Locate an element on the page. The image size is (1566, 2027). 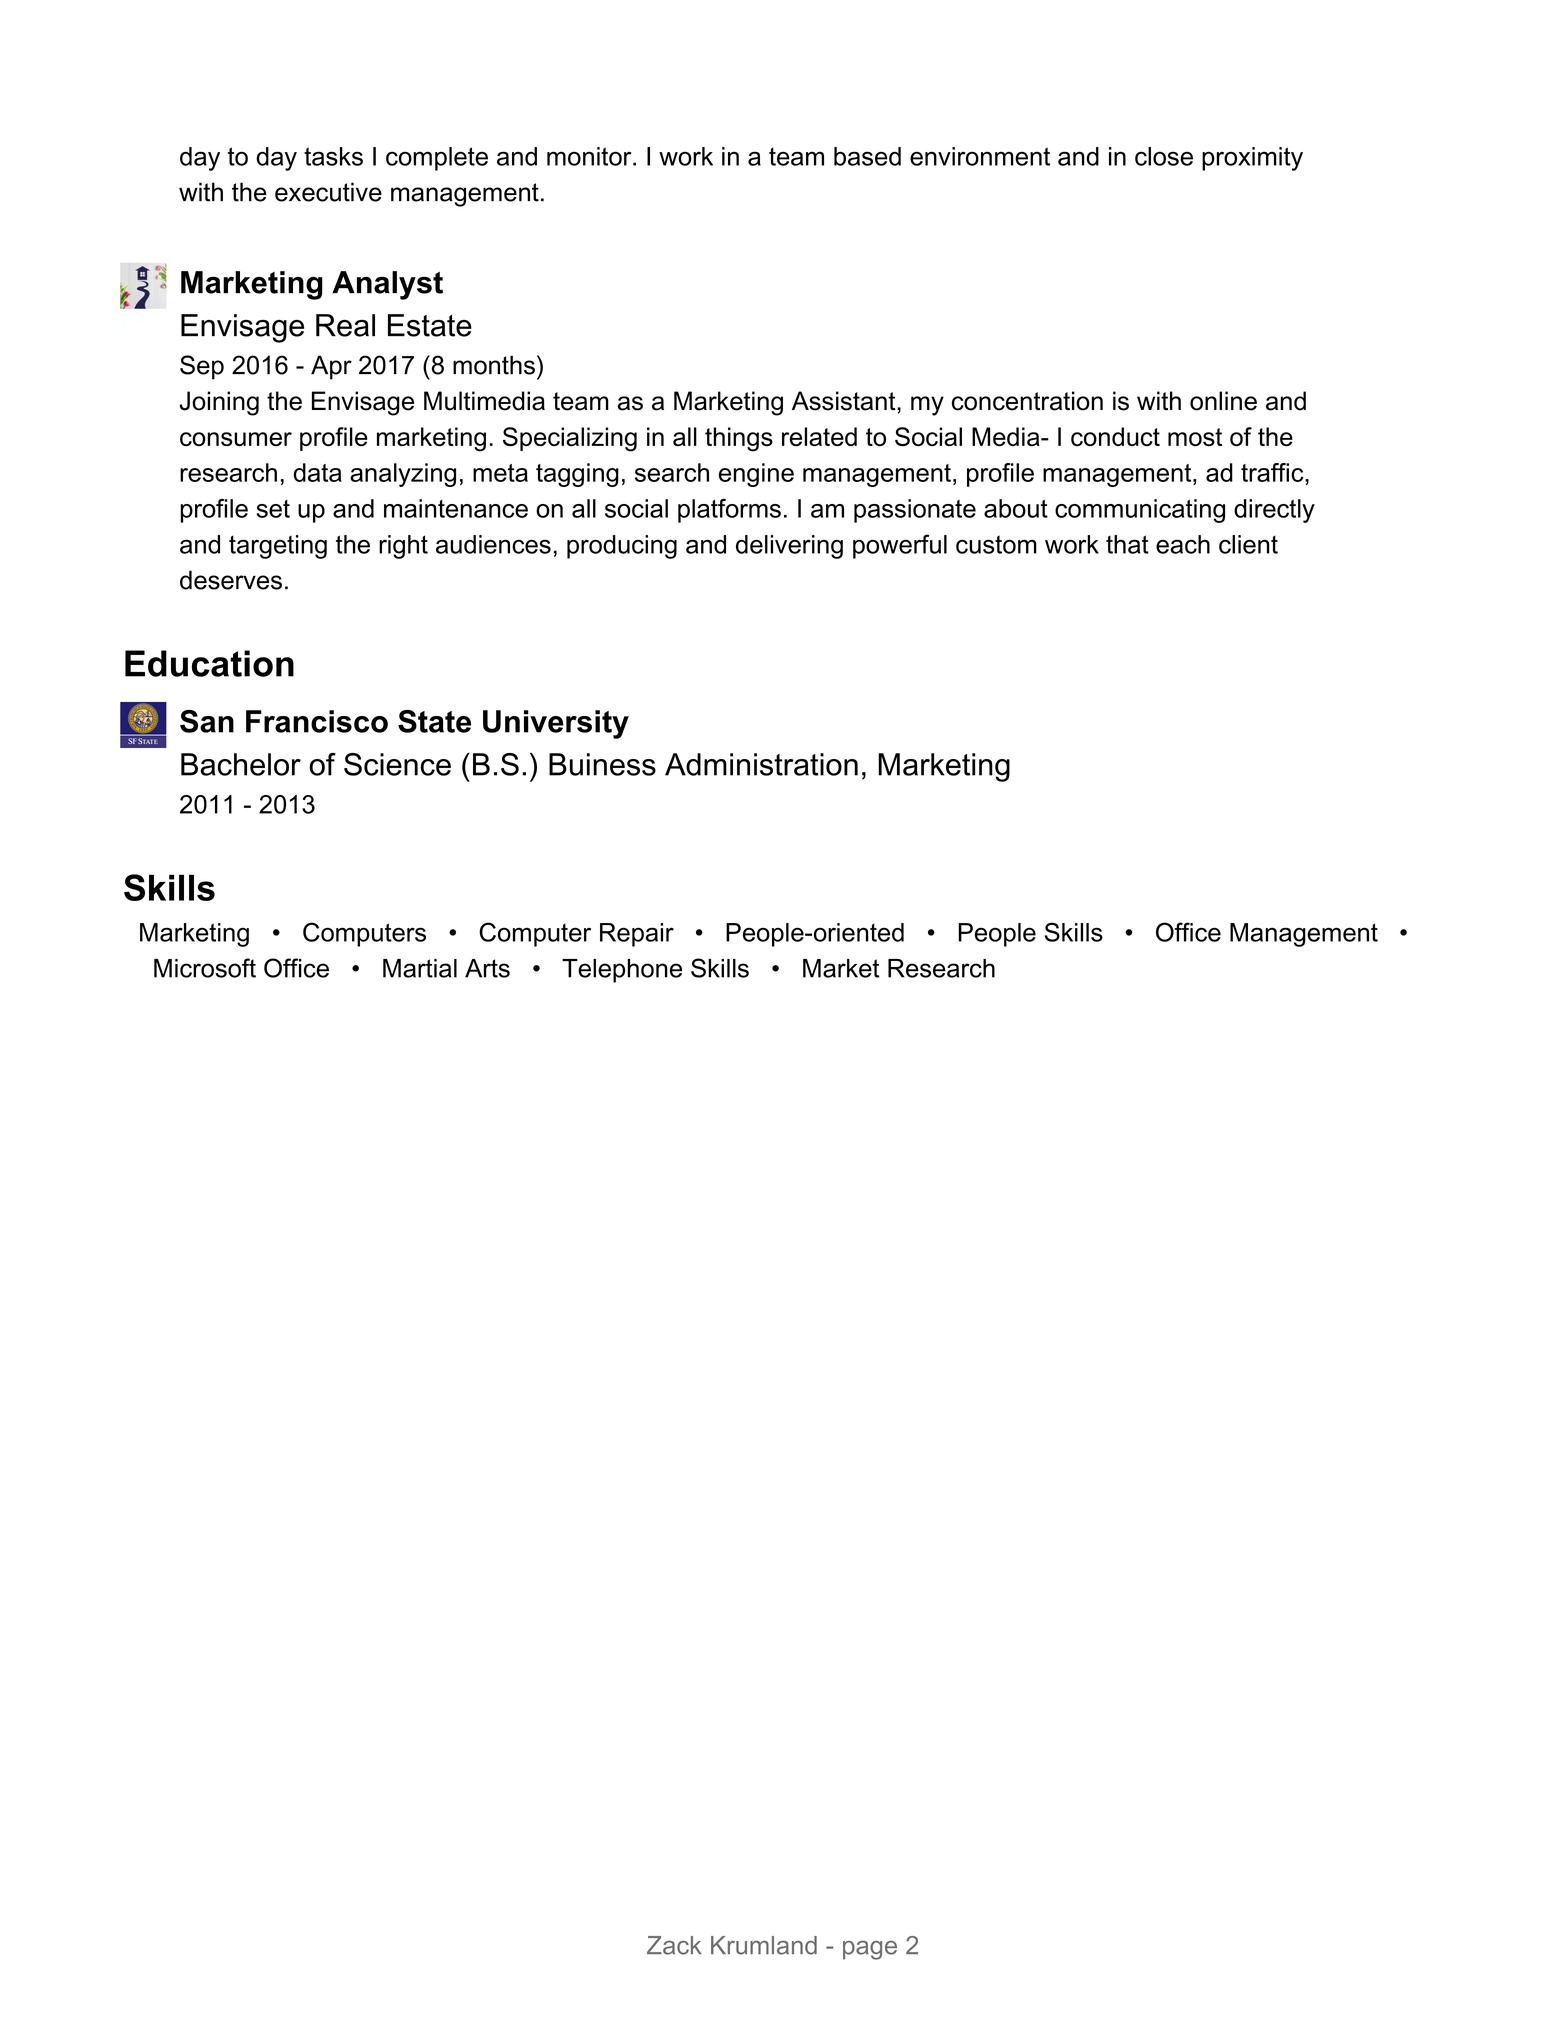
Arts is located at coordinates (487, 968).
